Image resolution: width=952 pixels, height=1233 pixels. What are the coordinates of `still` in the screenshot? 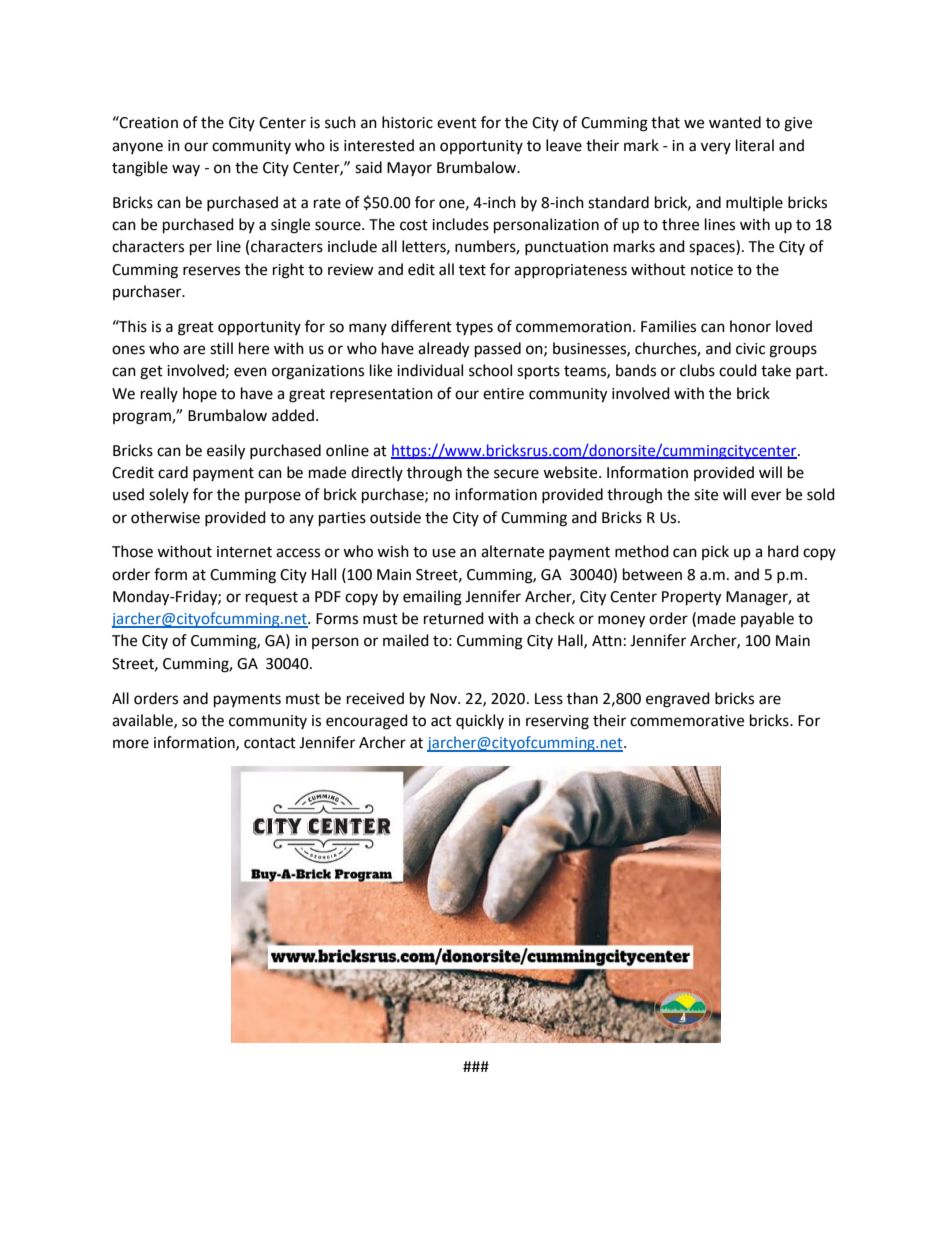 It's located at (221, 348).
